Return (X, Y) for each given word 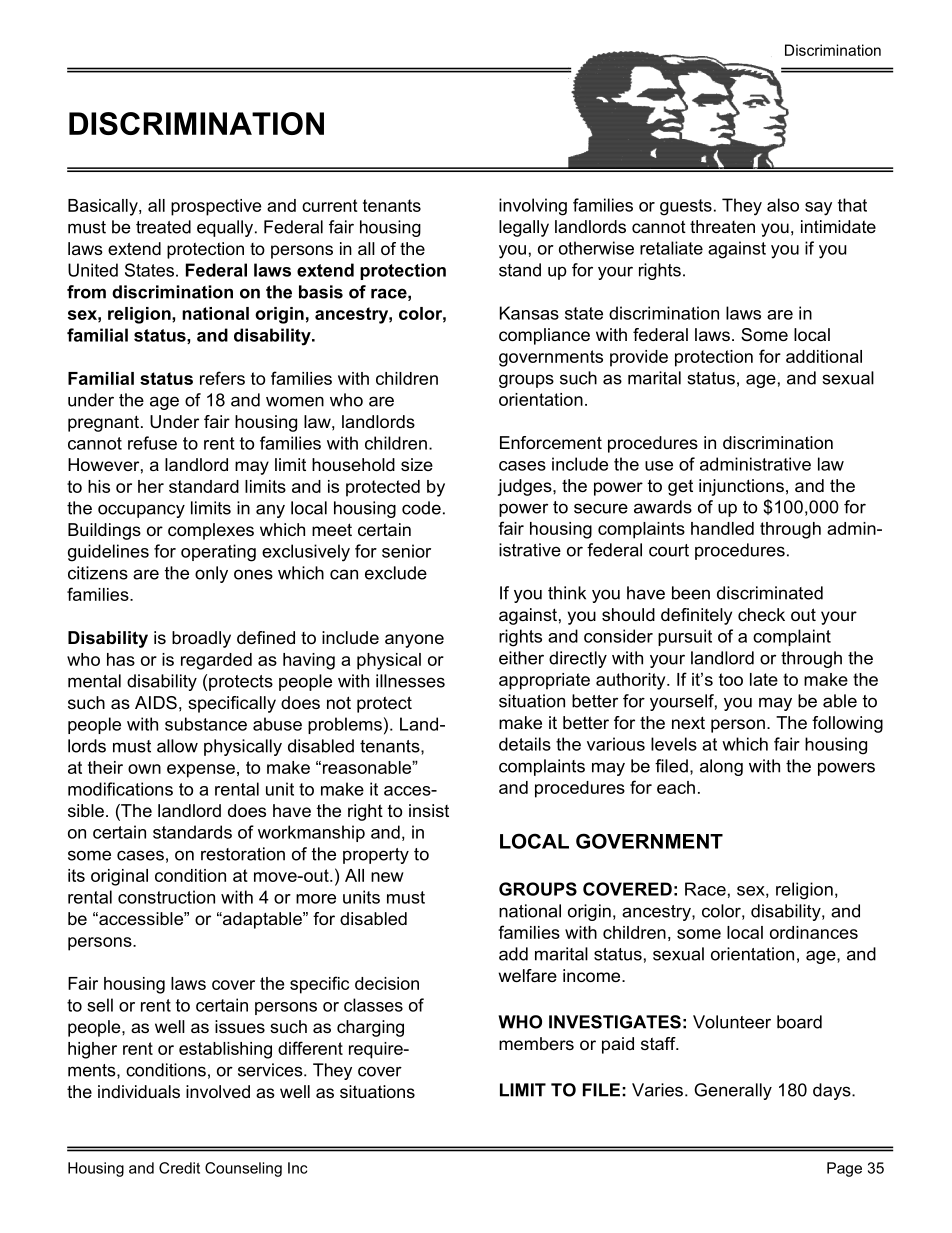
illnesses (410, 681)
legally (524, 228)
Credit (179, 1168)
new (387, 877)
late (764, 679)
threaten (722, 226)
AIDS (156, 702)
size (417, 464)
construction (166, 897)
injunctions (741, 487)
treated (163, 227)
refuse (152, 443)
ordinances (814, 932)
